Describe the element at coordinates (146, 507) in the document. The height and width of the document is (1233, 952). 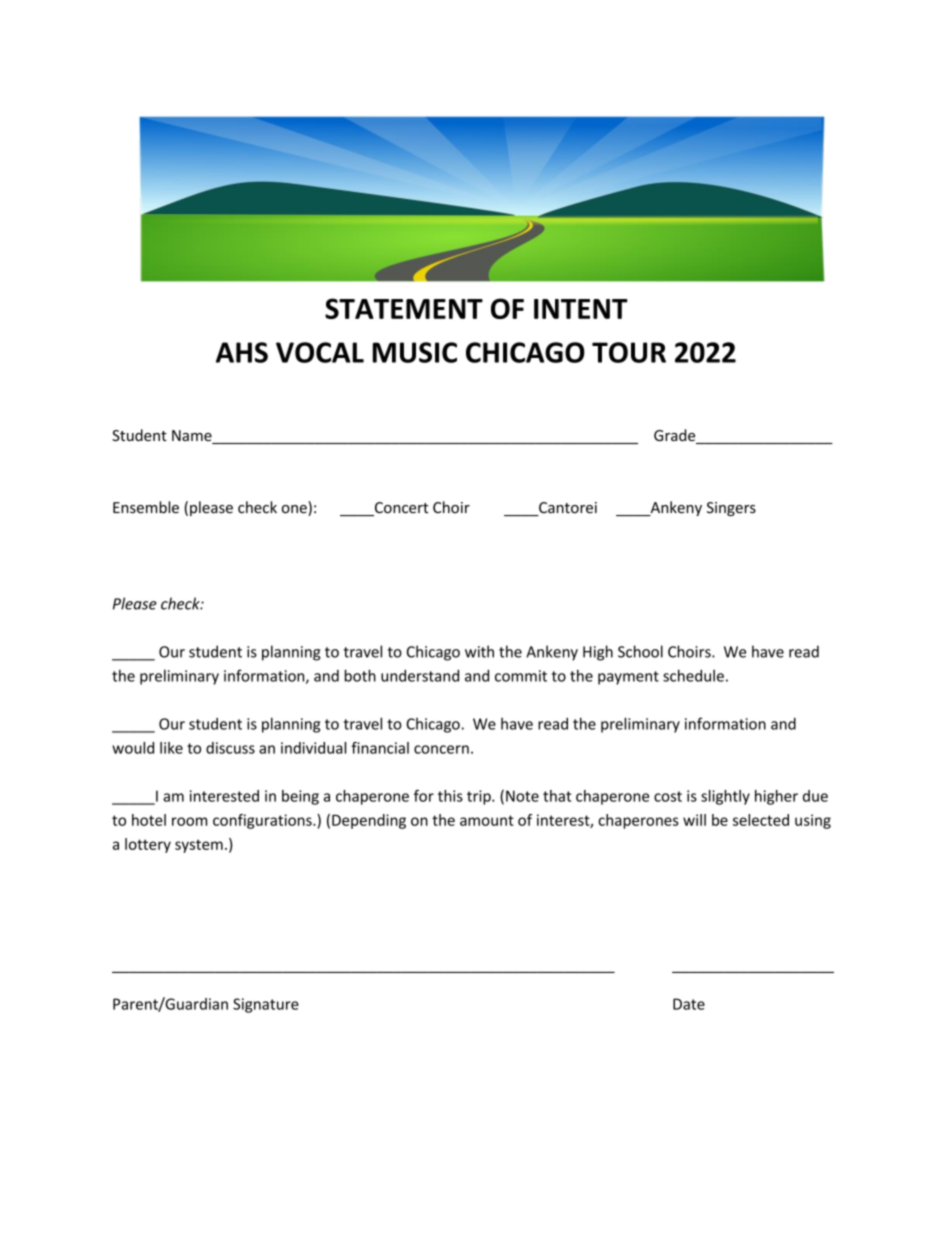
I see `Ensemble` at that location.
